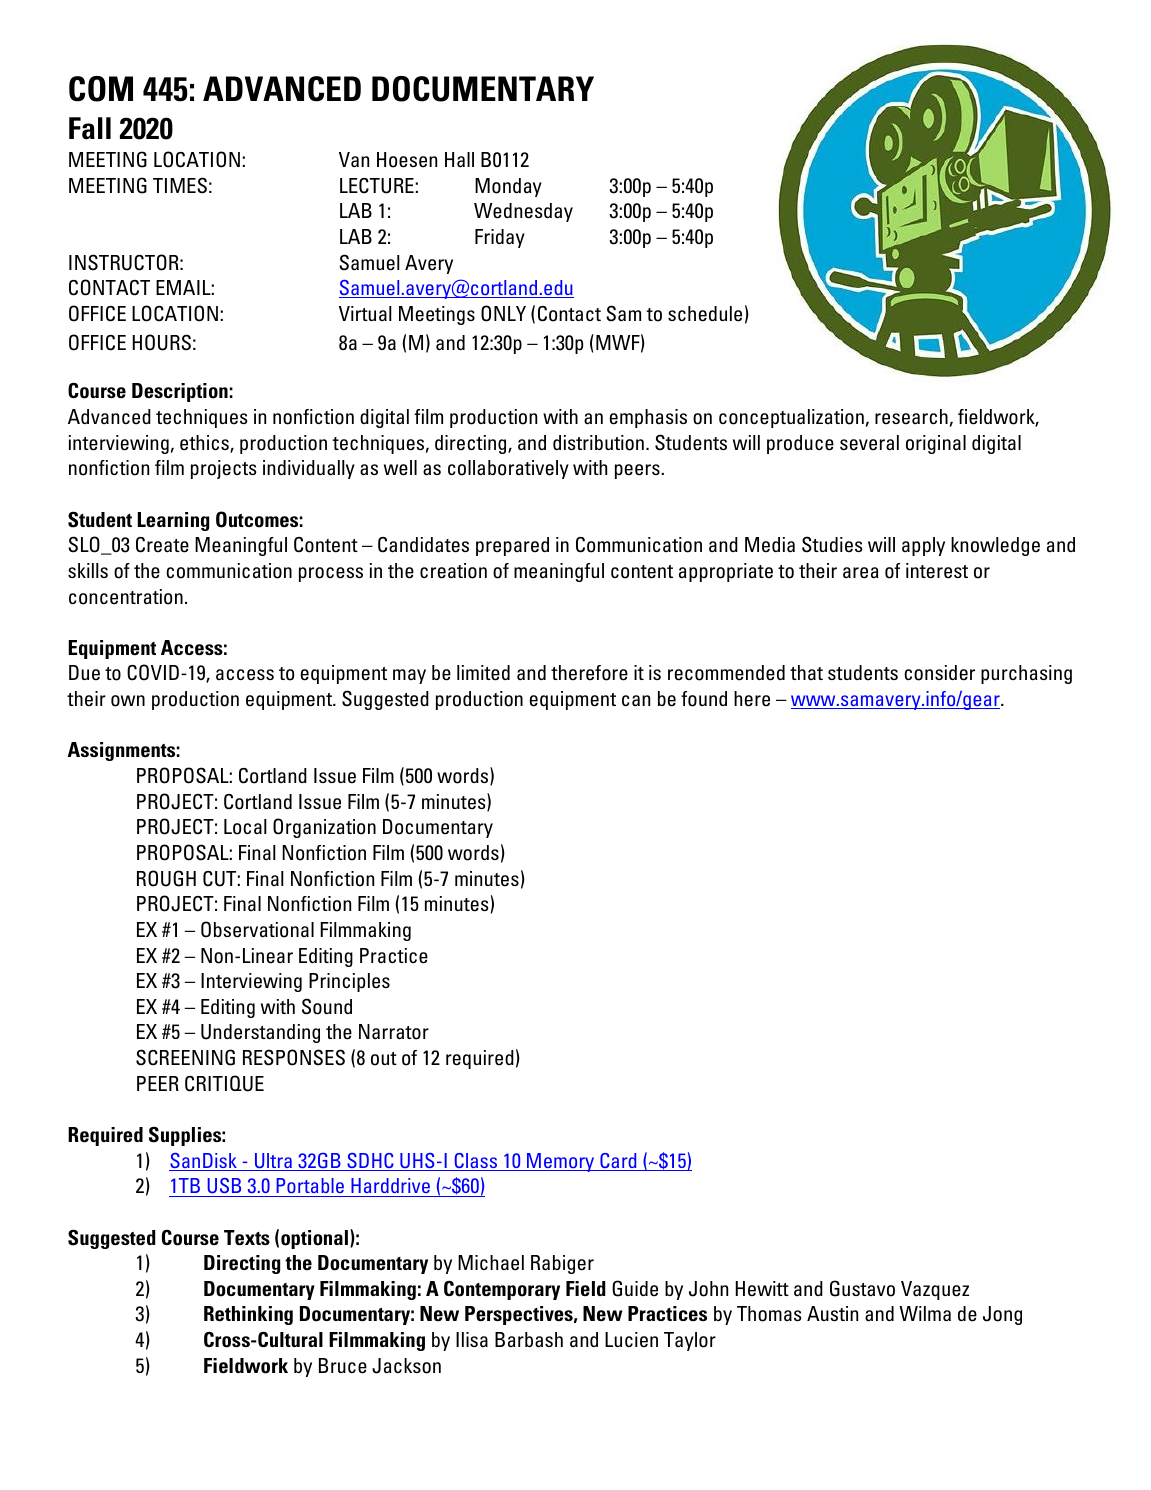  I want to click on Monday, so click(508, 187).
